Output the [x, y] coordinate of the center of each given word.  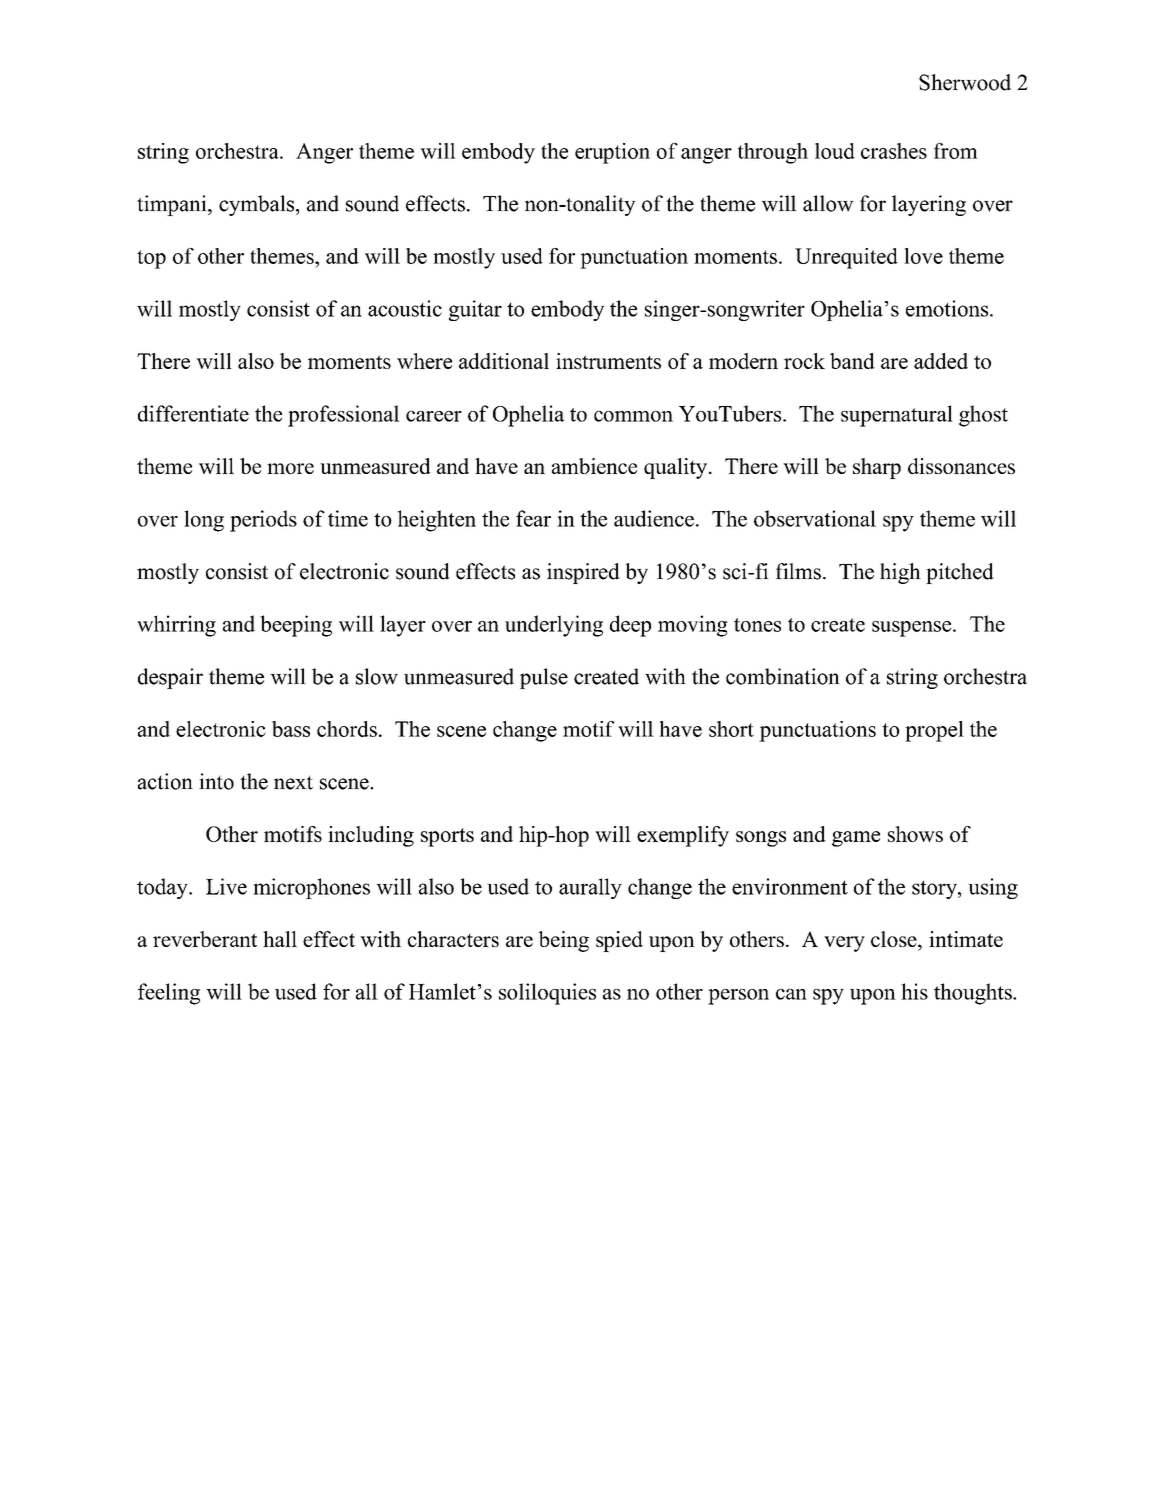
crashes [894, 151]
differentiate [193, 413]
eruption [612, 153]
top [151, 259]
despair [170, 678]
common [633, 416]
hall [280, 939]
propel [934, 731]
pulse [544, 678]
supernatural [897, 416]
